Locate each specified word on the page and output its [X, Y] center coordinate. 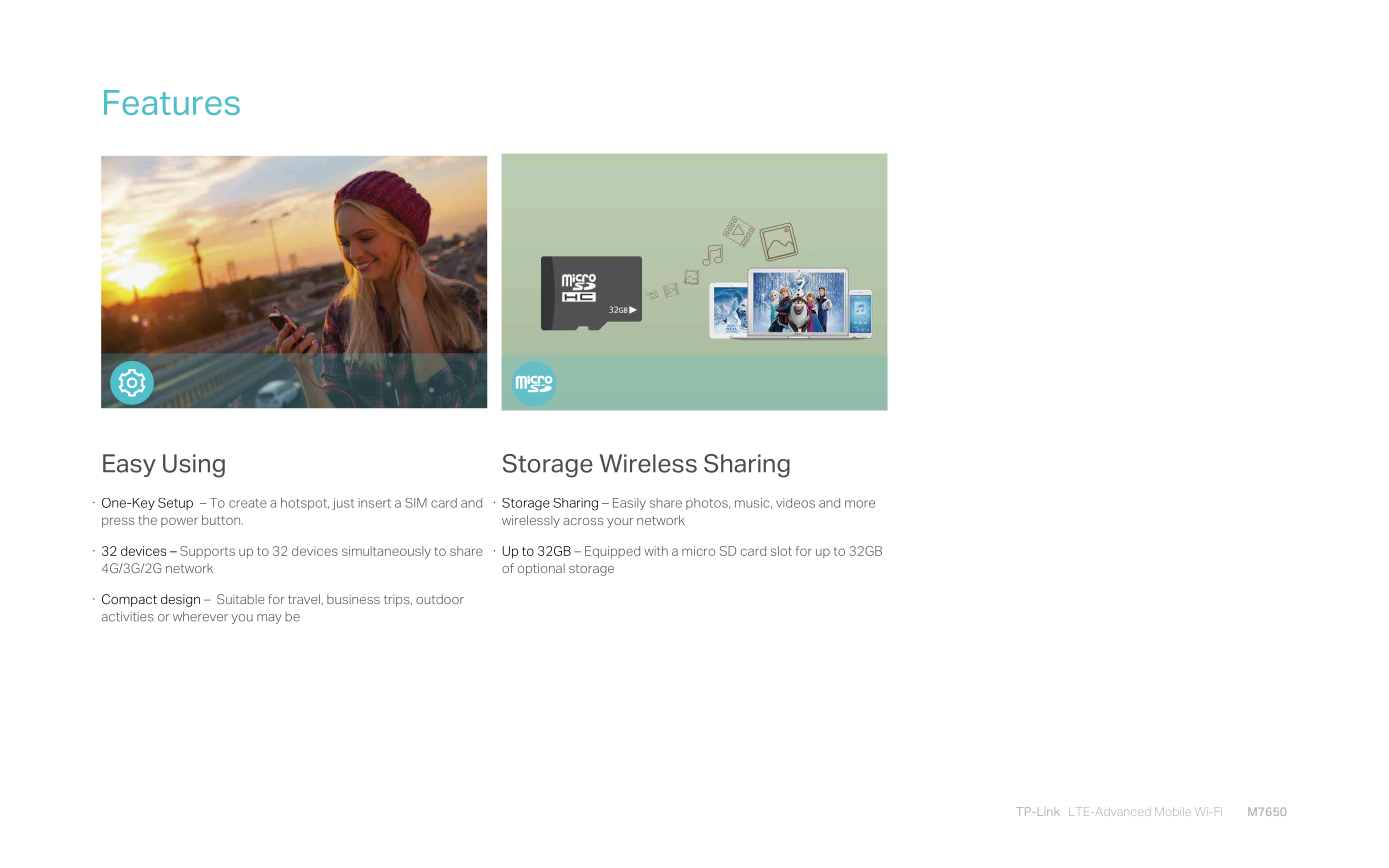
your [620, 523]
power [179, 522]
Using [194, 466]
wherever [200, 616]
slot [781, 551]
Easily [629, 504]
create [248, 503]
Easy [129, 465]
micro [698, 551]
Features [172, 102]
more [860, 504]
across [583, 521]
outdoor [440, 599]
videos [795, 503]
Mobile [1173, 811]
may [269, 619]
